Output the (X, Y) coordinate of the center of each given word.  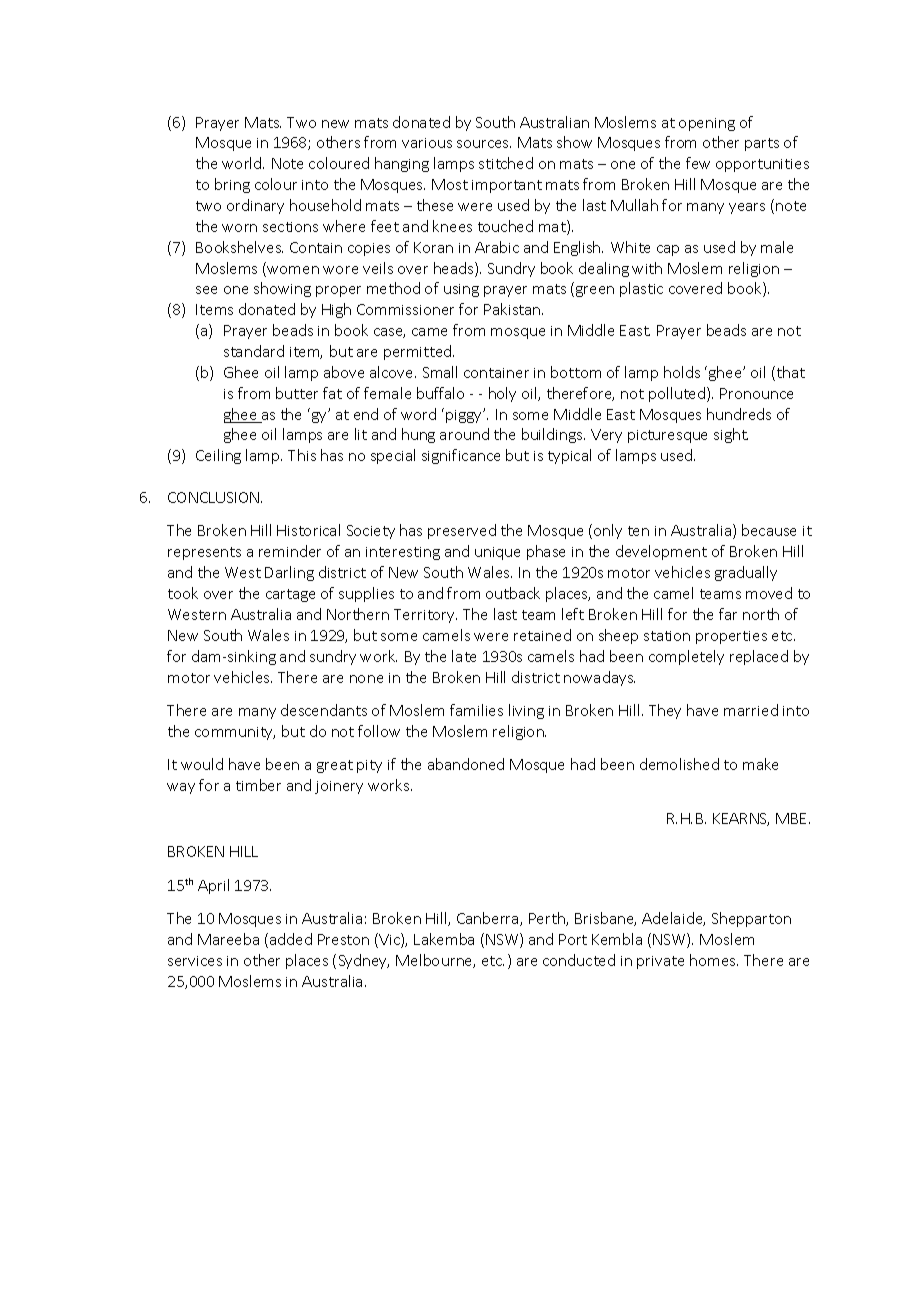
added (291, 939)
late (464, 656)
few (698, 163)
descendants (324, 710)
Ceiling (218, 456)
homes (714, 960)
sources (484, 144)
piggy (465, 415)
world (243, 163)
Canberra (489, 919)
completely (686, 657)
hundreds (739, 414)
